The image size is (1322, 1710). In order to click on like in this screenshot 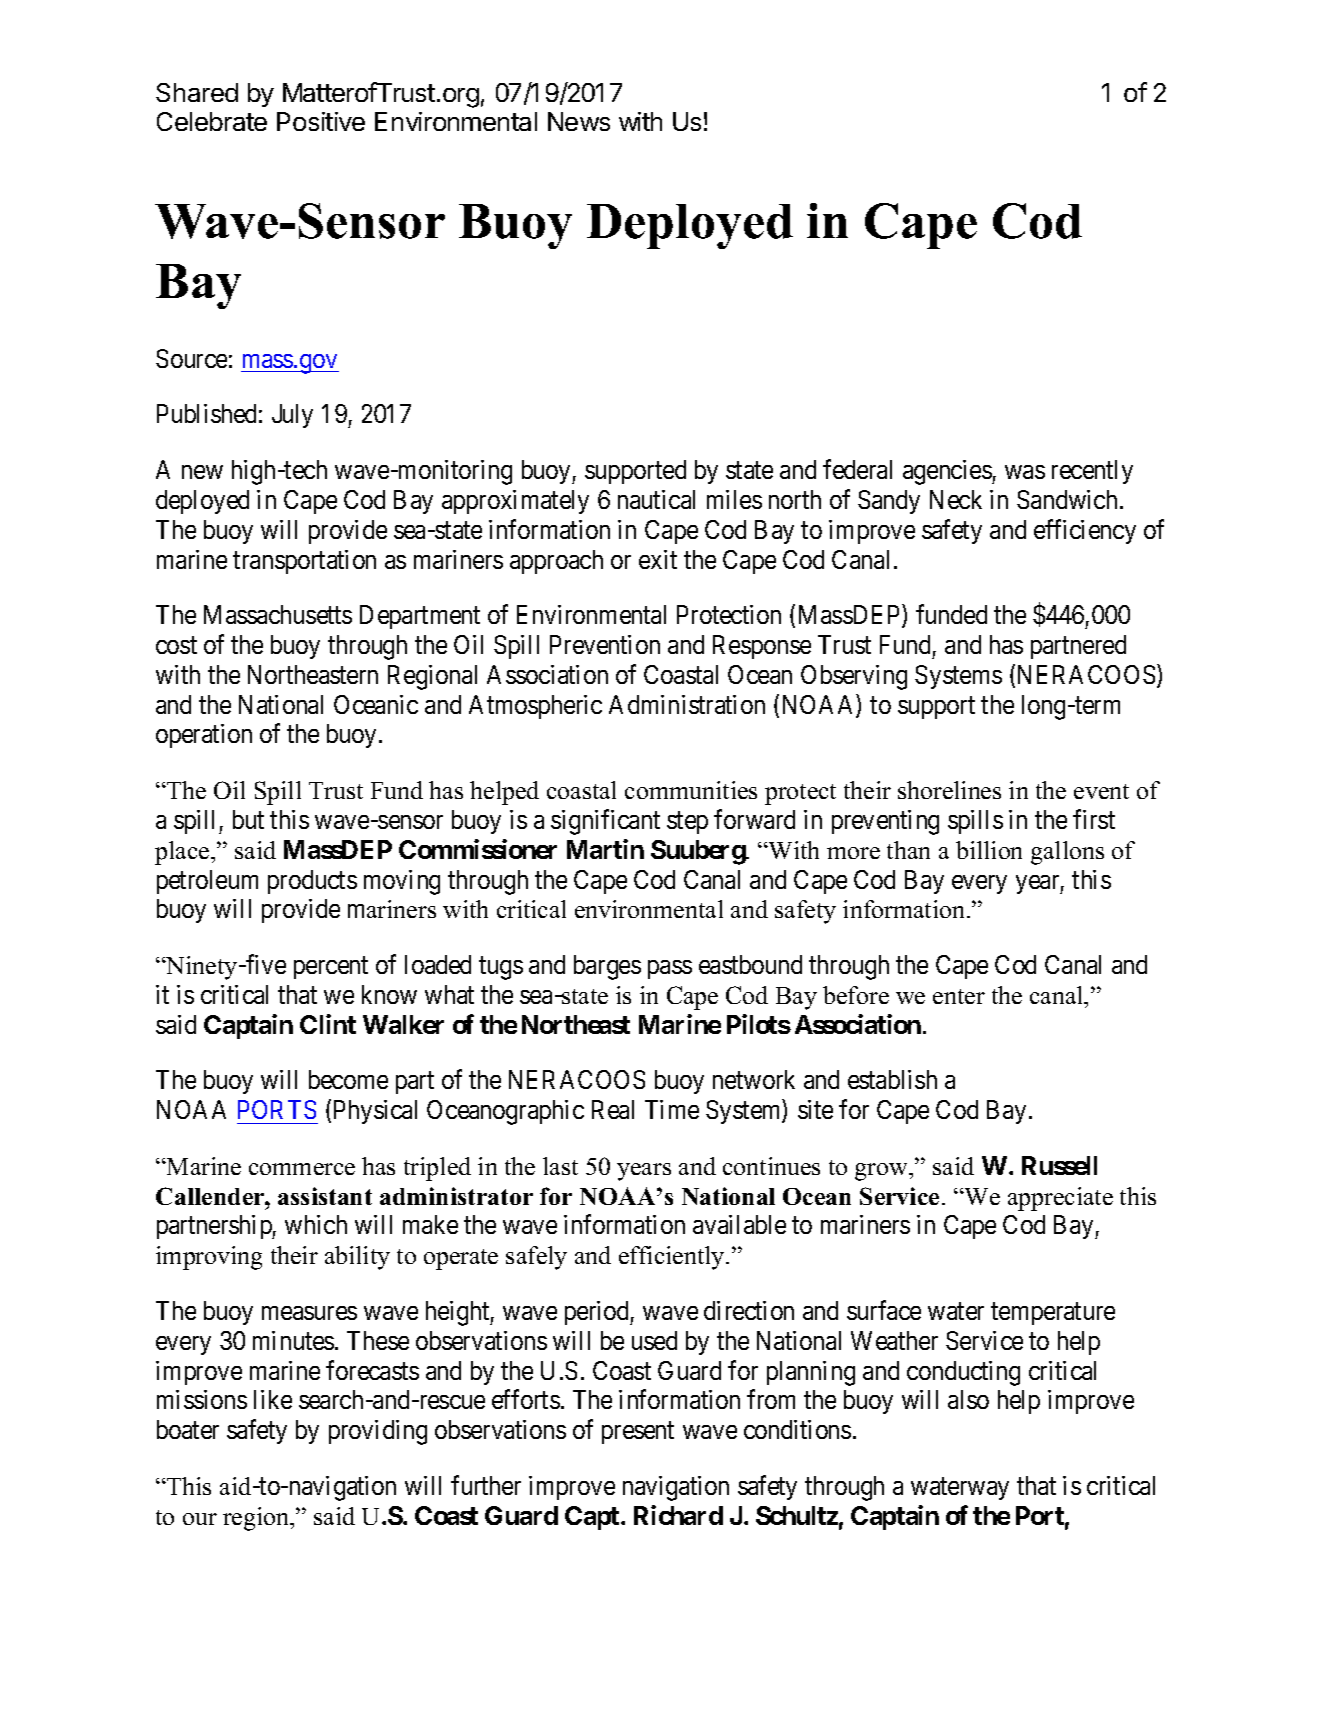, I will do `click(273, 1399)`.
